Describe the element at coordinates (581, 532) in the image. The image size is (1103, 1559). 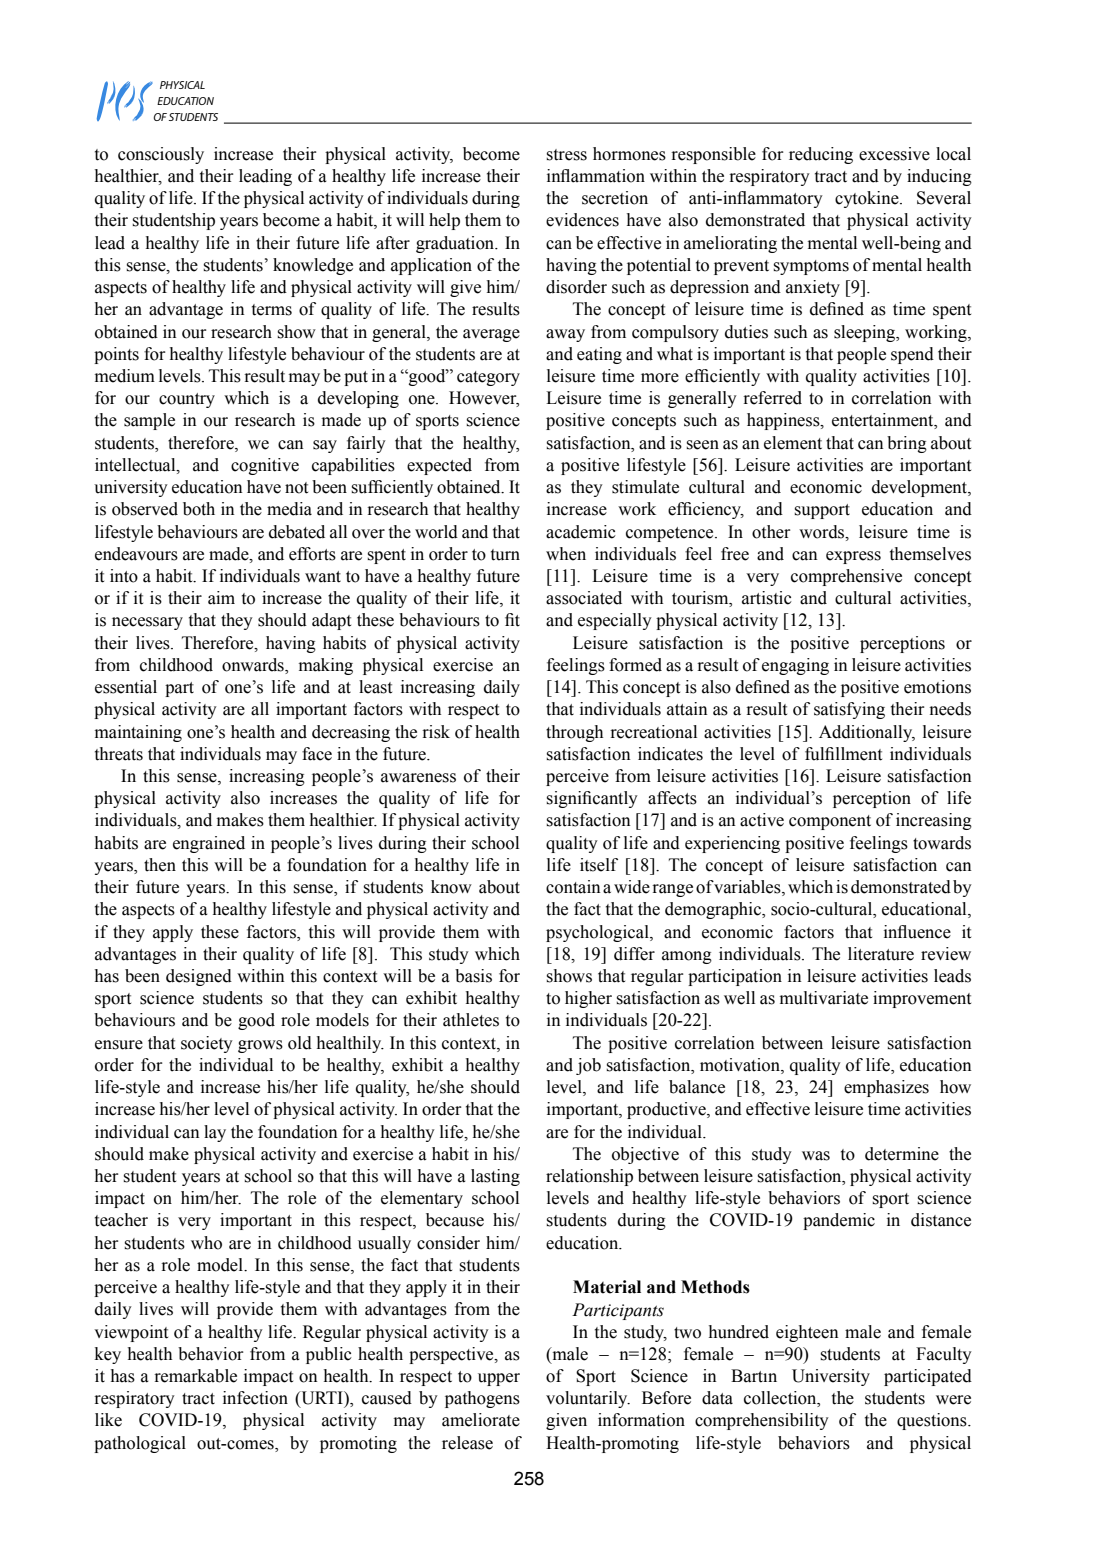
I see `academic` at that location.
